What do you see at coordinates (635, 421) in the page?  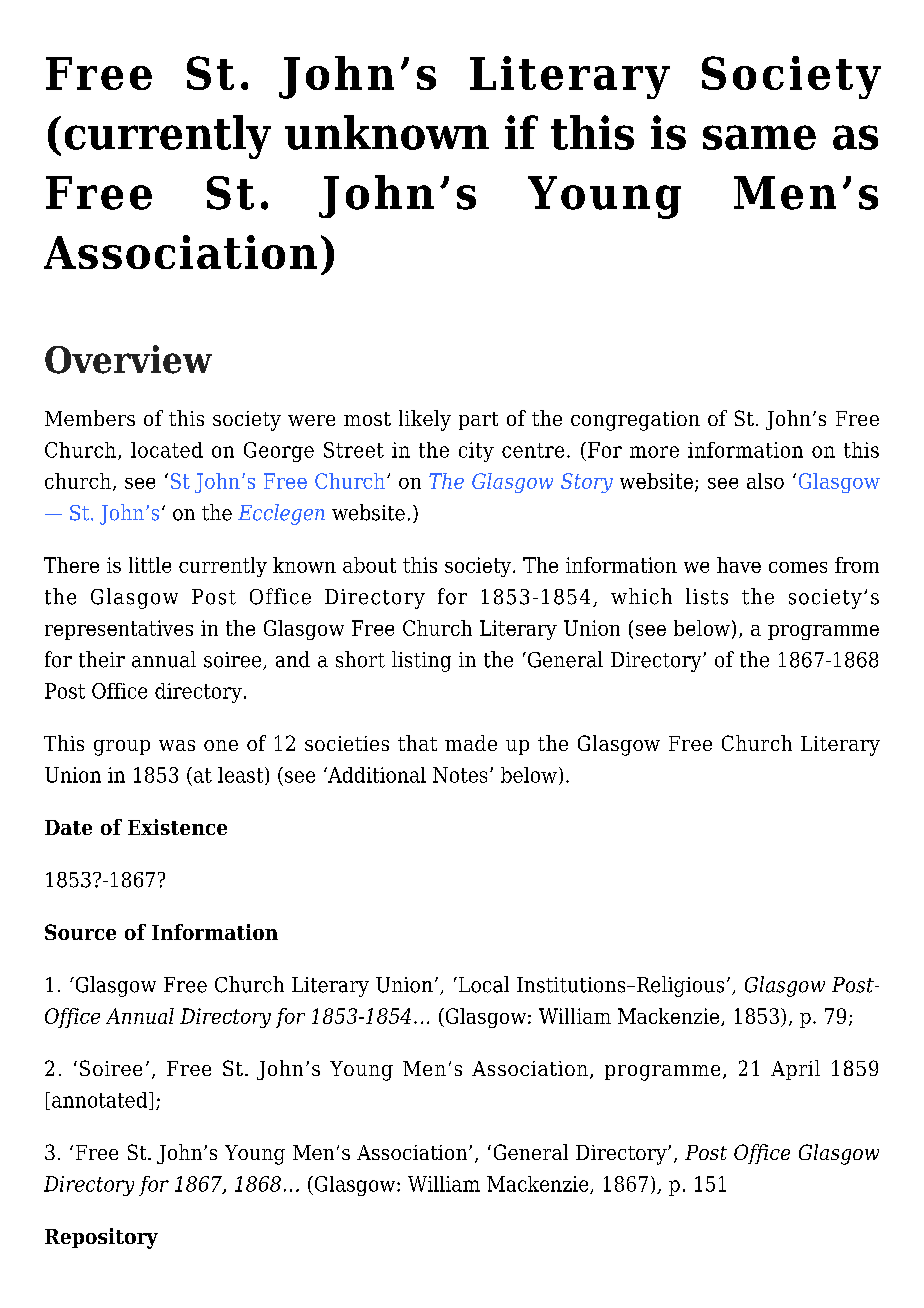 I see `congregation` at bounding box center [635, 421].
